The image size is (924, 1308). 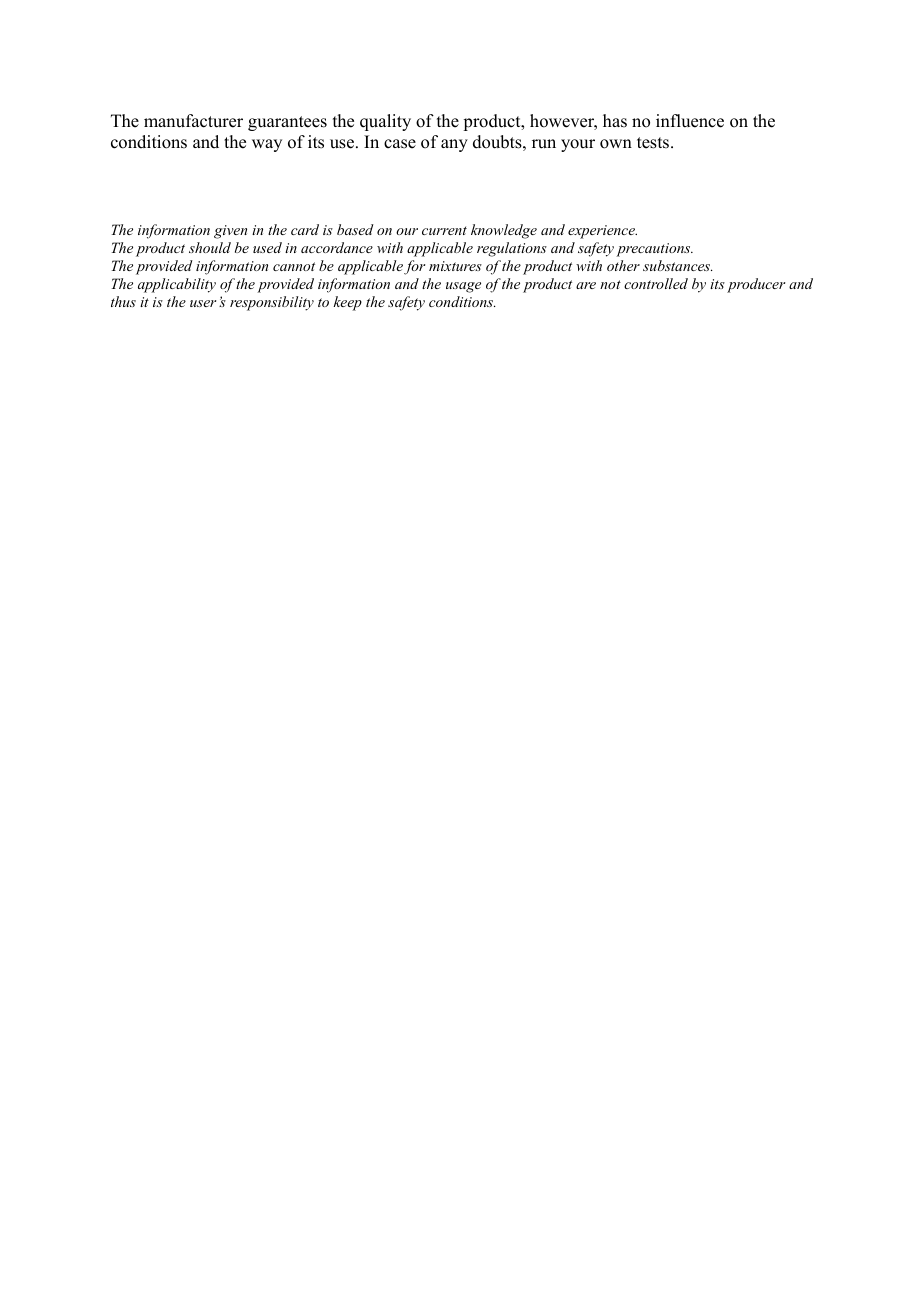 What do you see at coordinates (616, 144) in the document?
I see `own` at bounding box center [616, 144].
